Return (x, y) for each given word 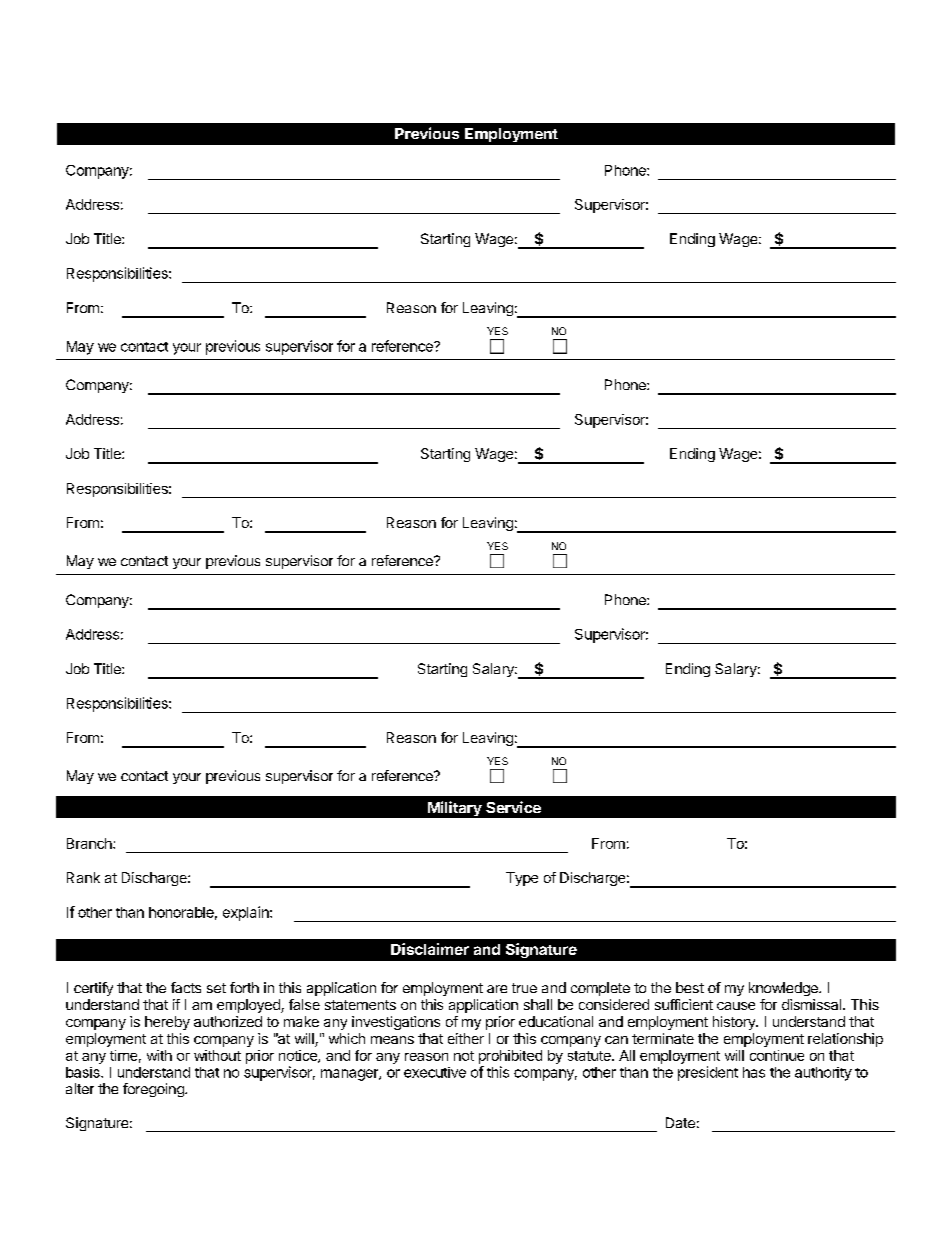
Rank (83, 877)
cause (736, 1006)
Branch (90, 843)
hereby (167, 1023)
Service (513, 807)
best (690, 987)
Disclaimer (430, 949)
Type (522, 879)
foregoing (154, 1090)
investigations (396, 1023)
